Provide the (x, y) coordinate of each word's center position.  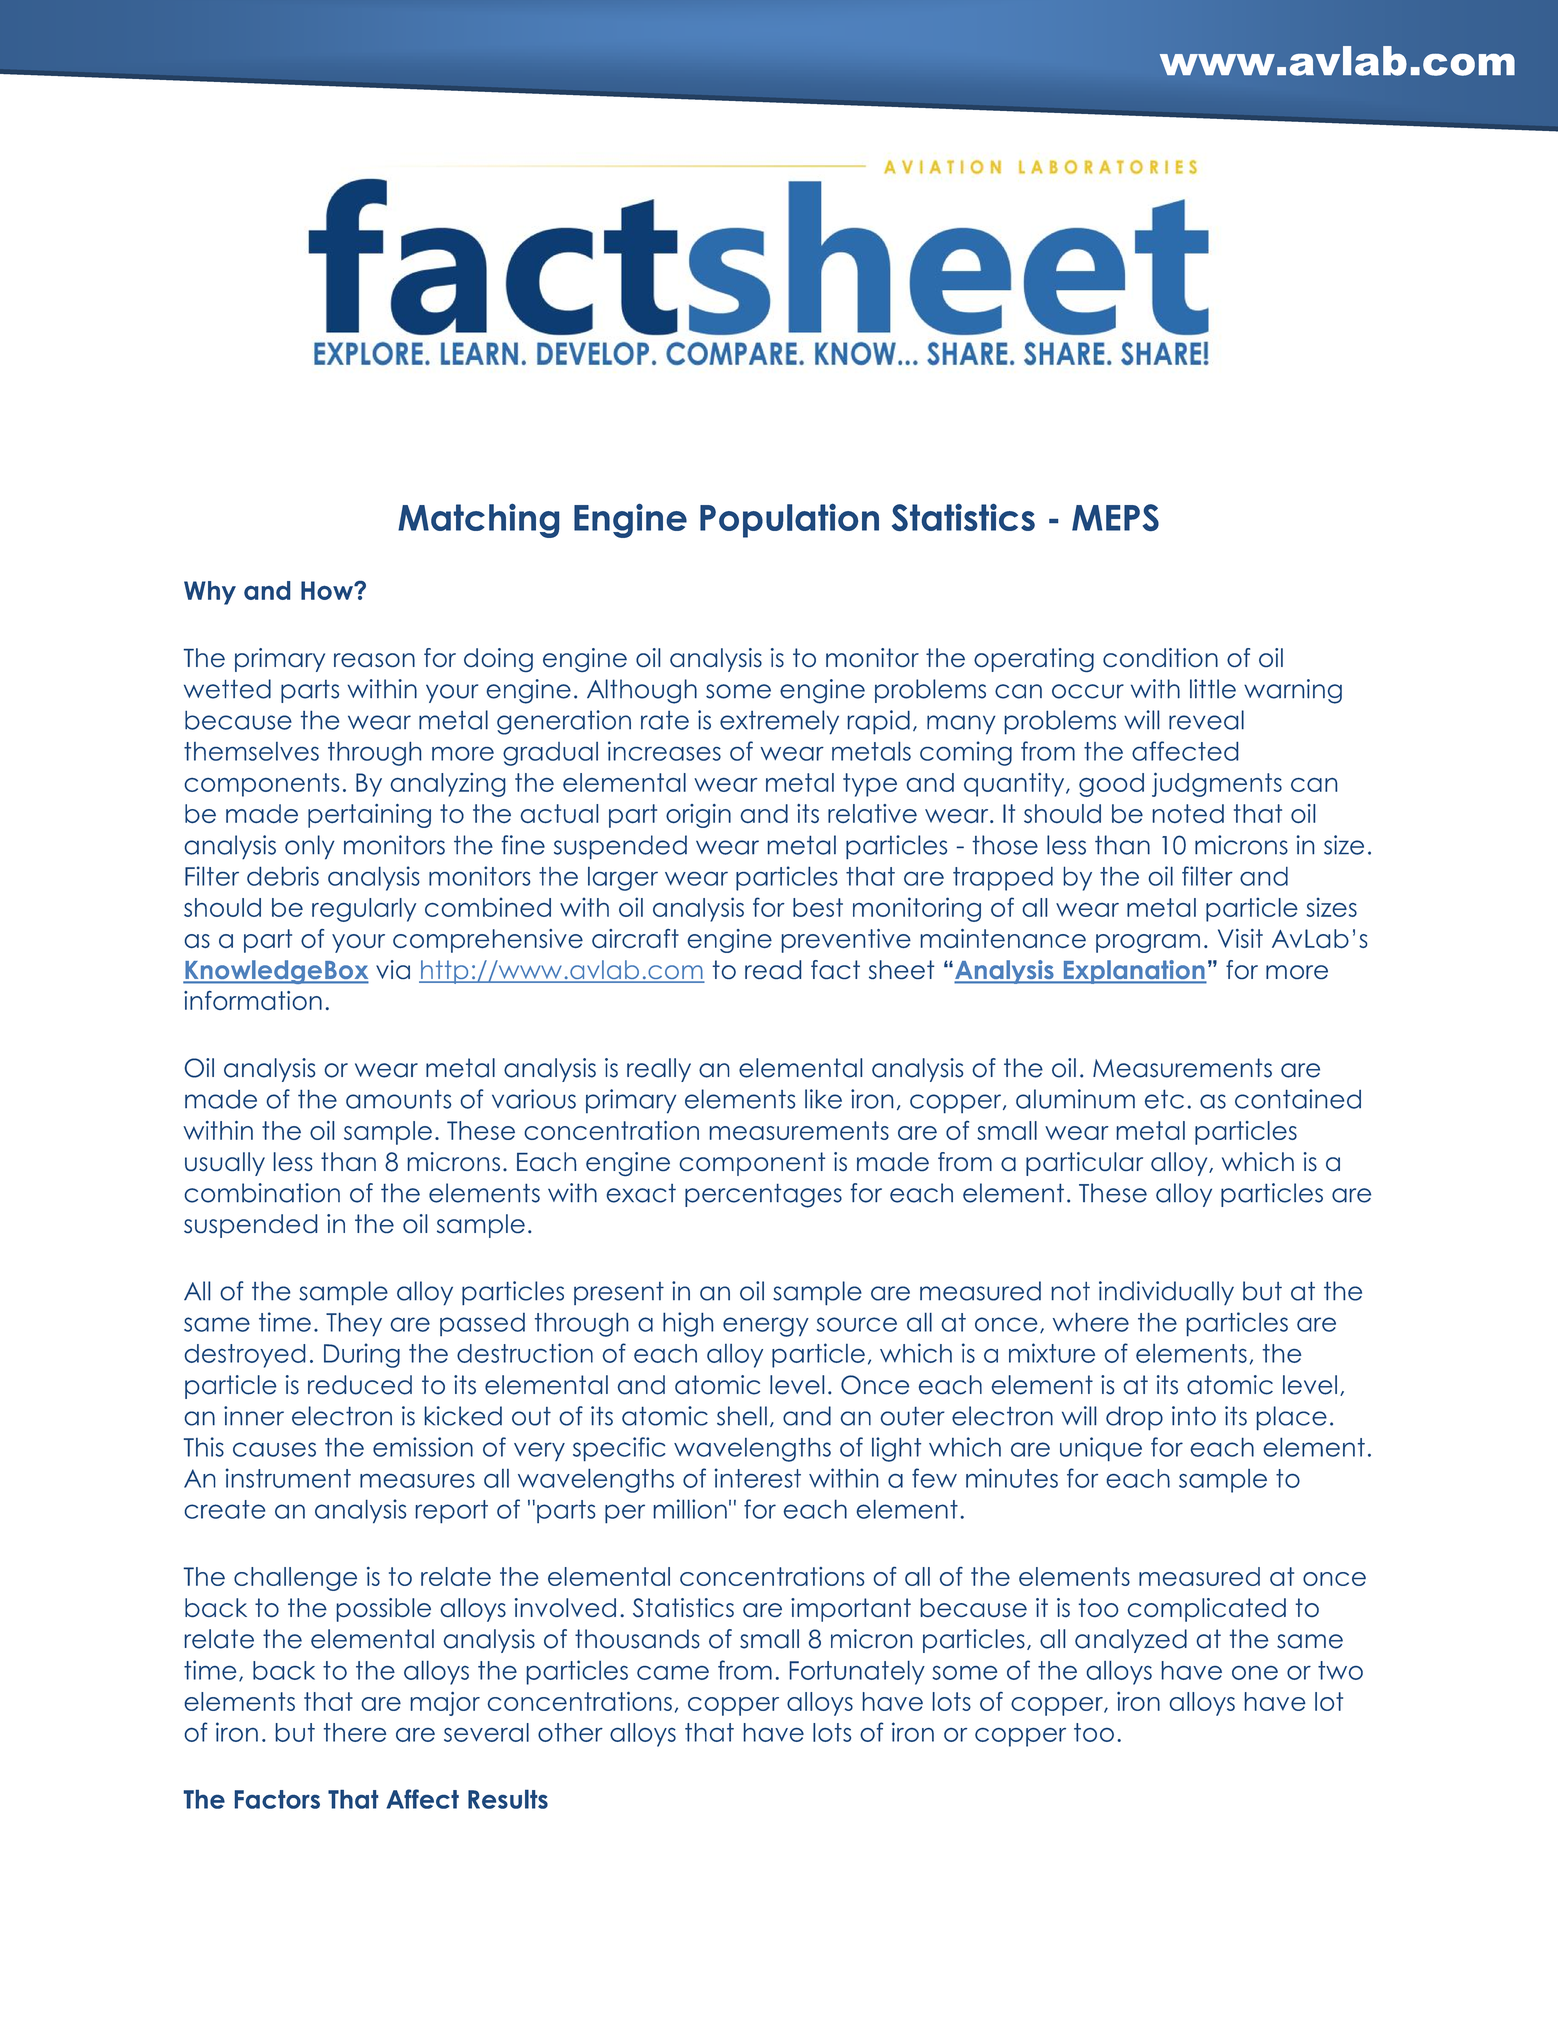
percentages (763, 1195)
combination (262, 1193)
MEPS (1115, 517)
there (355, 1732)
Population (789, 520)
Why (210, 593)
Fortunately (857, 1672)
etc (1164, 1099)
